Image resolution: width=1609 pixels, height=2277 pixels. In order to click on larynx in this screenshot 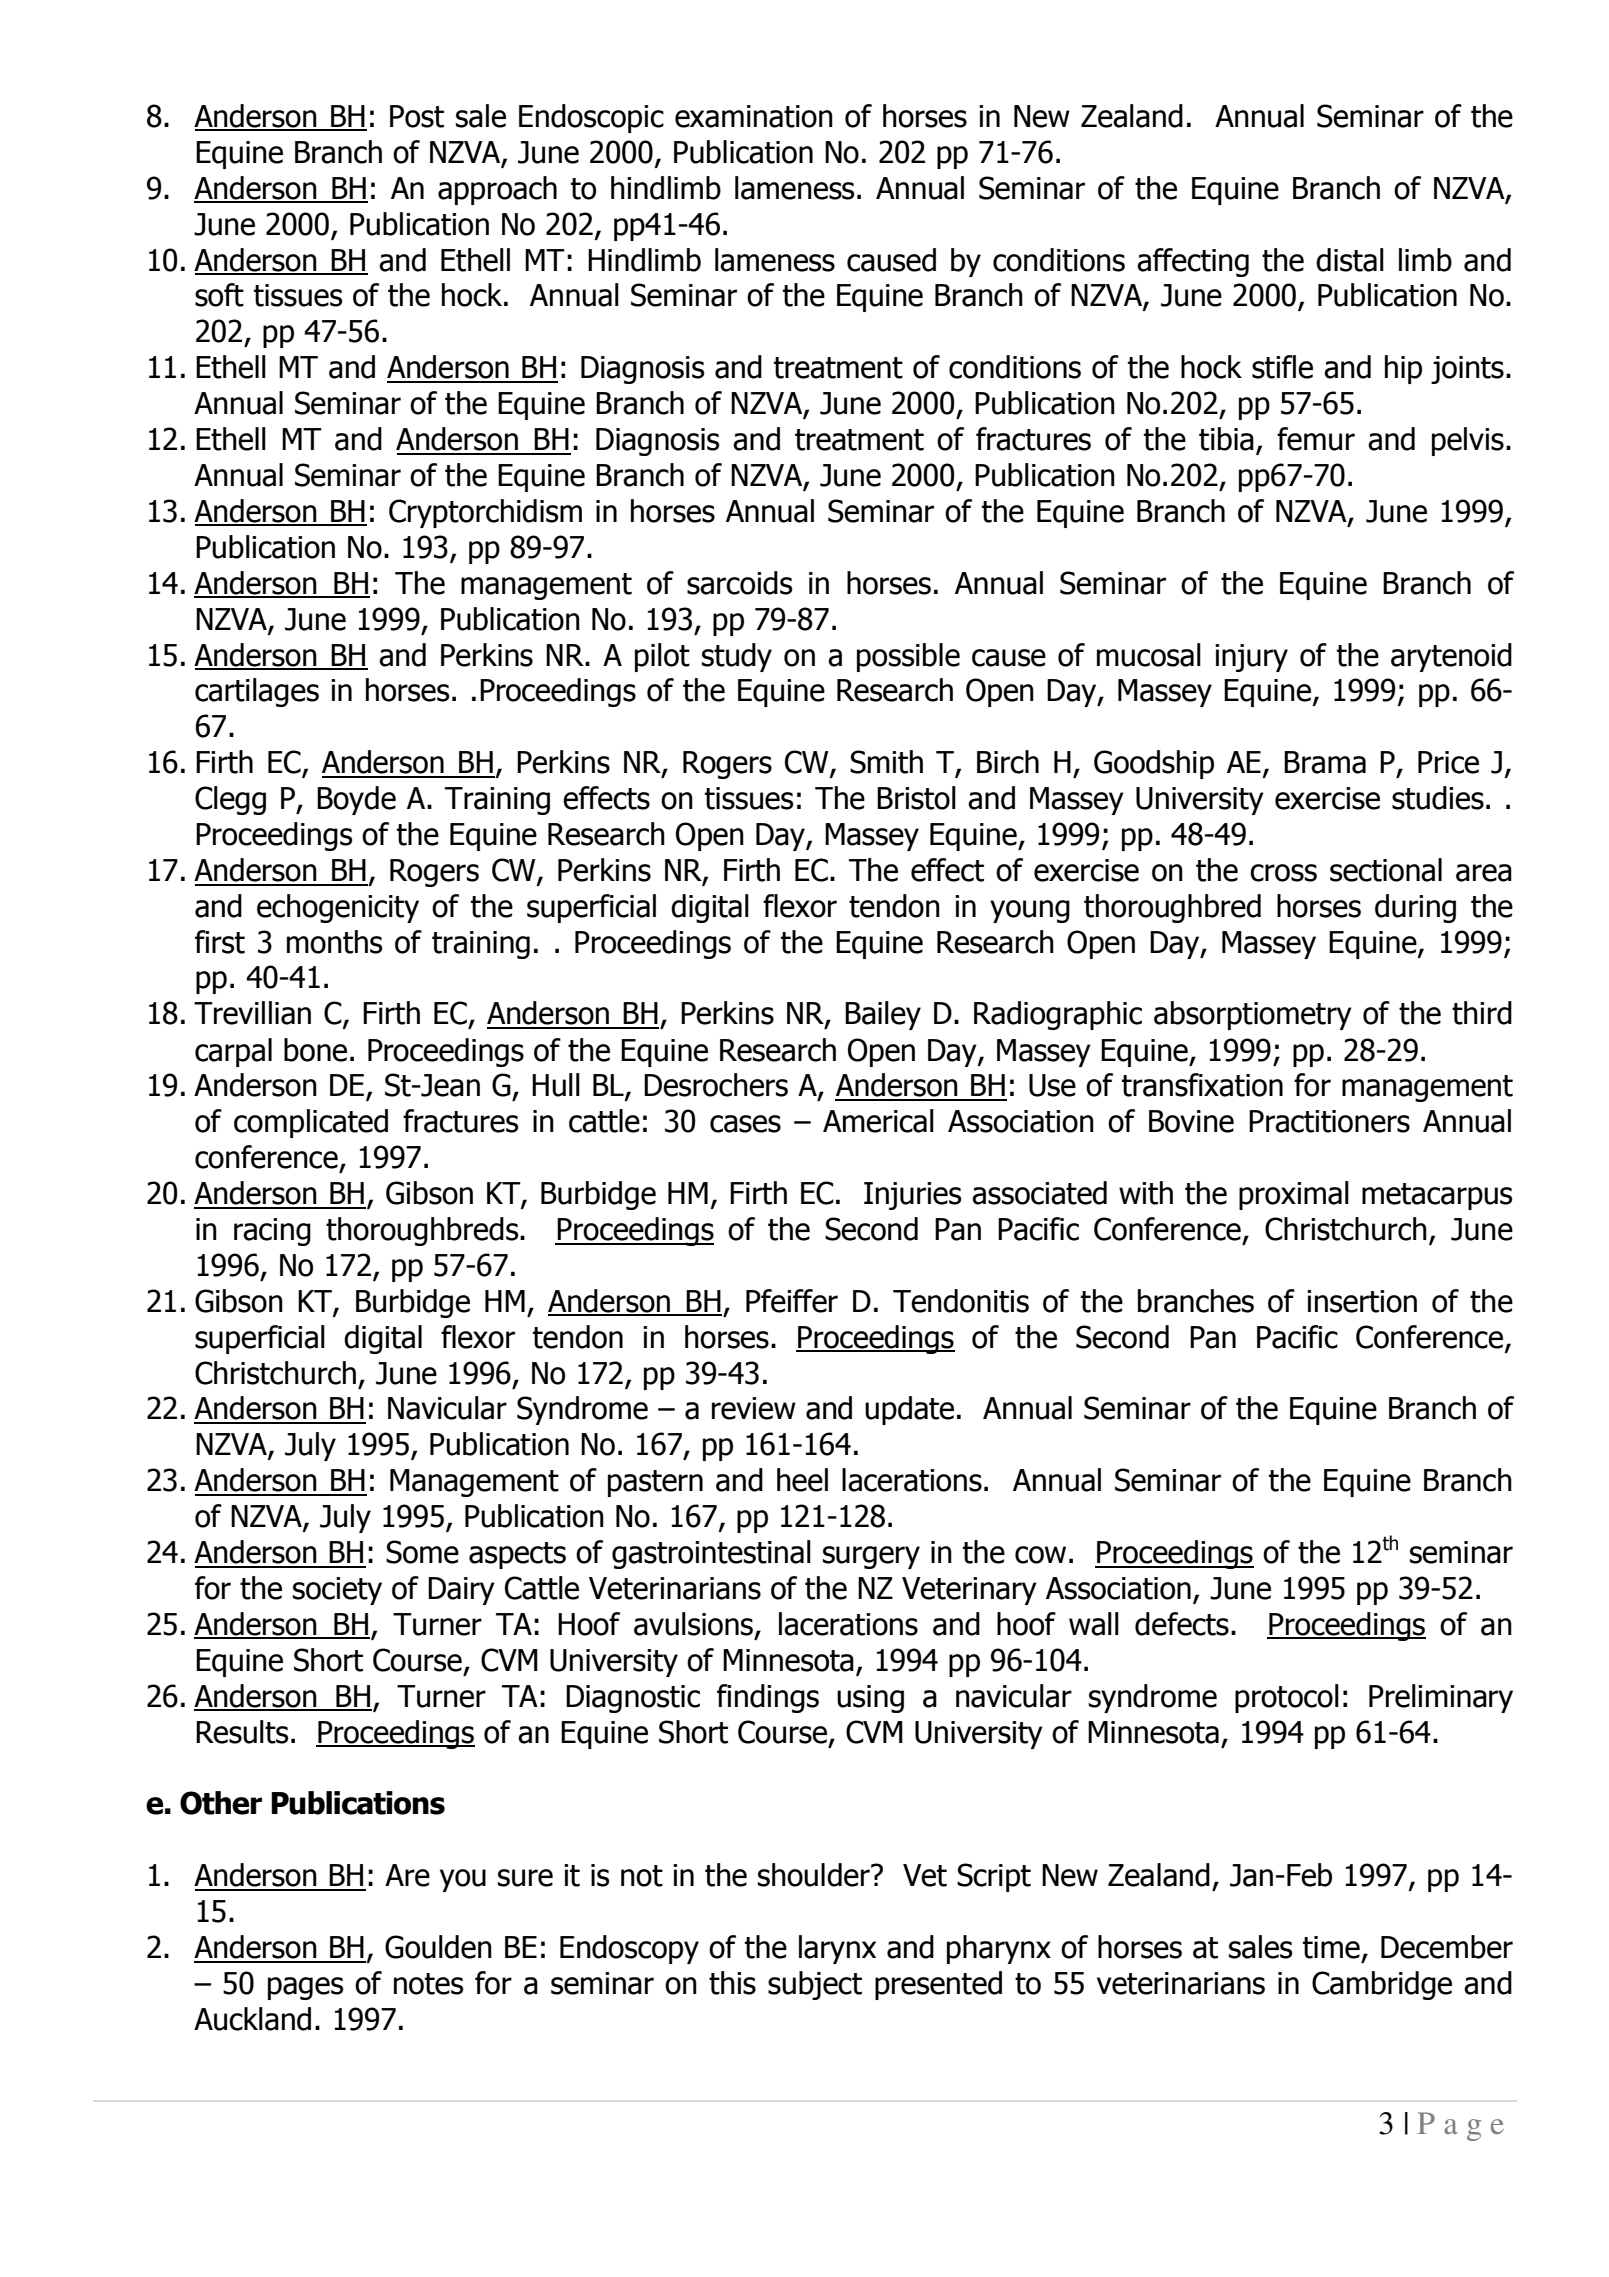, I will do `click(837, 1949)`.
